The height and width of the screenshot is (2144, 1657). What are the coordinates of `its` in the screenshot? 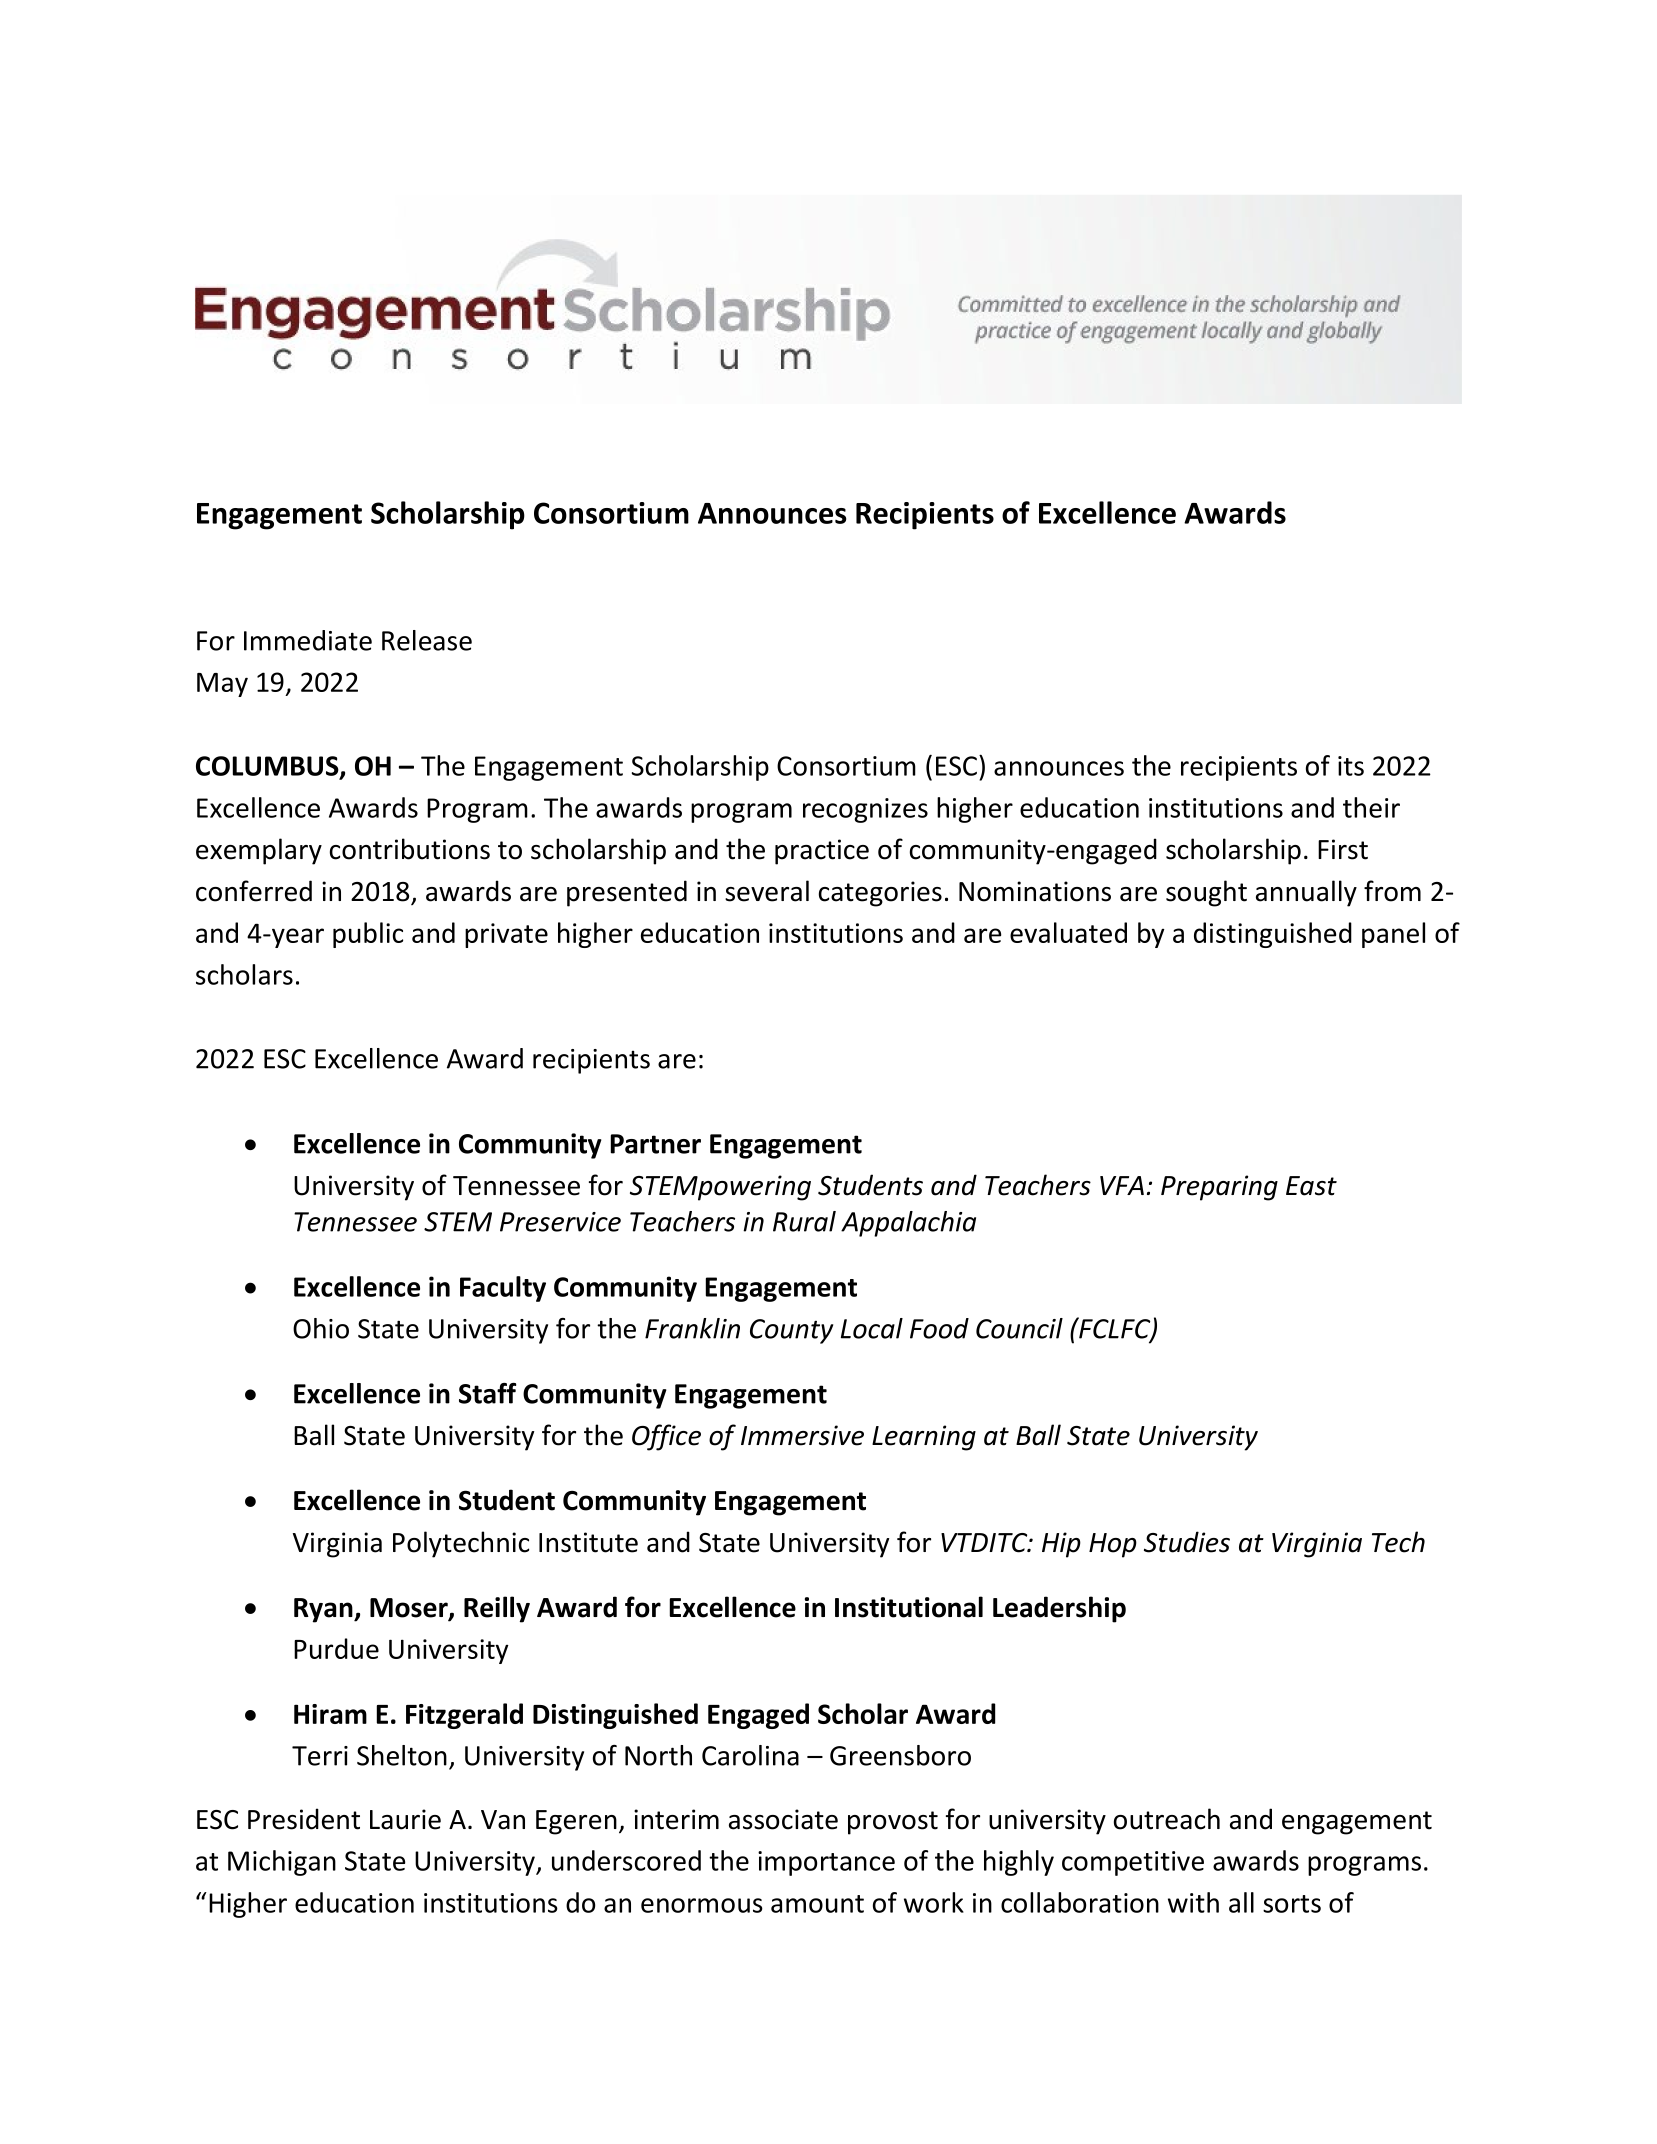 It's located at (1351, 766).
